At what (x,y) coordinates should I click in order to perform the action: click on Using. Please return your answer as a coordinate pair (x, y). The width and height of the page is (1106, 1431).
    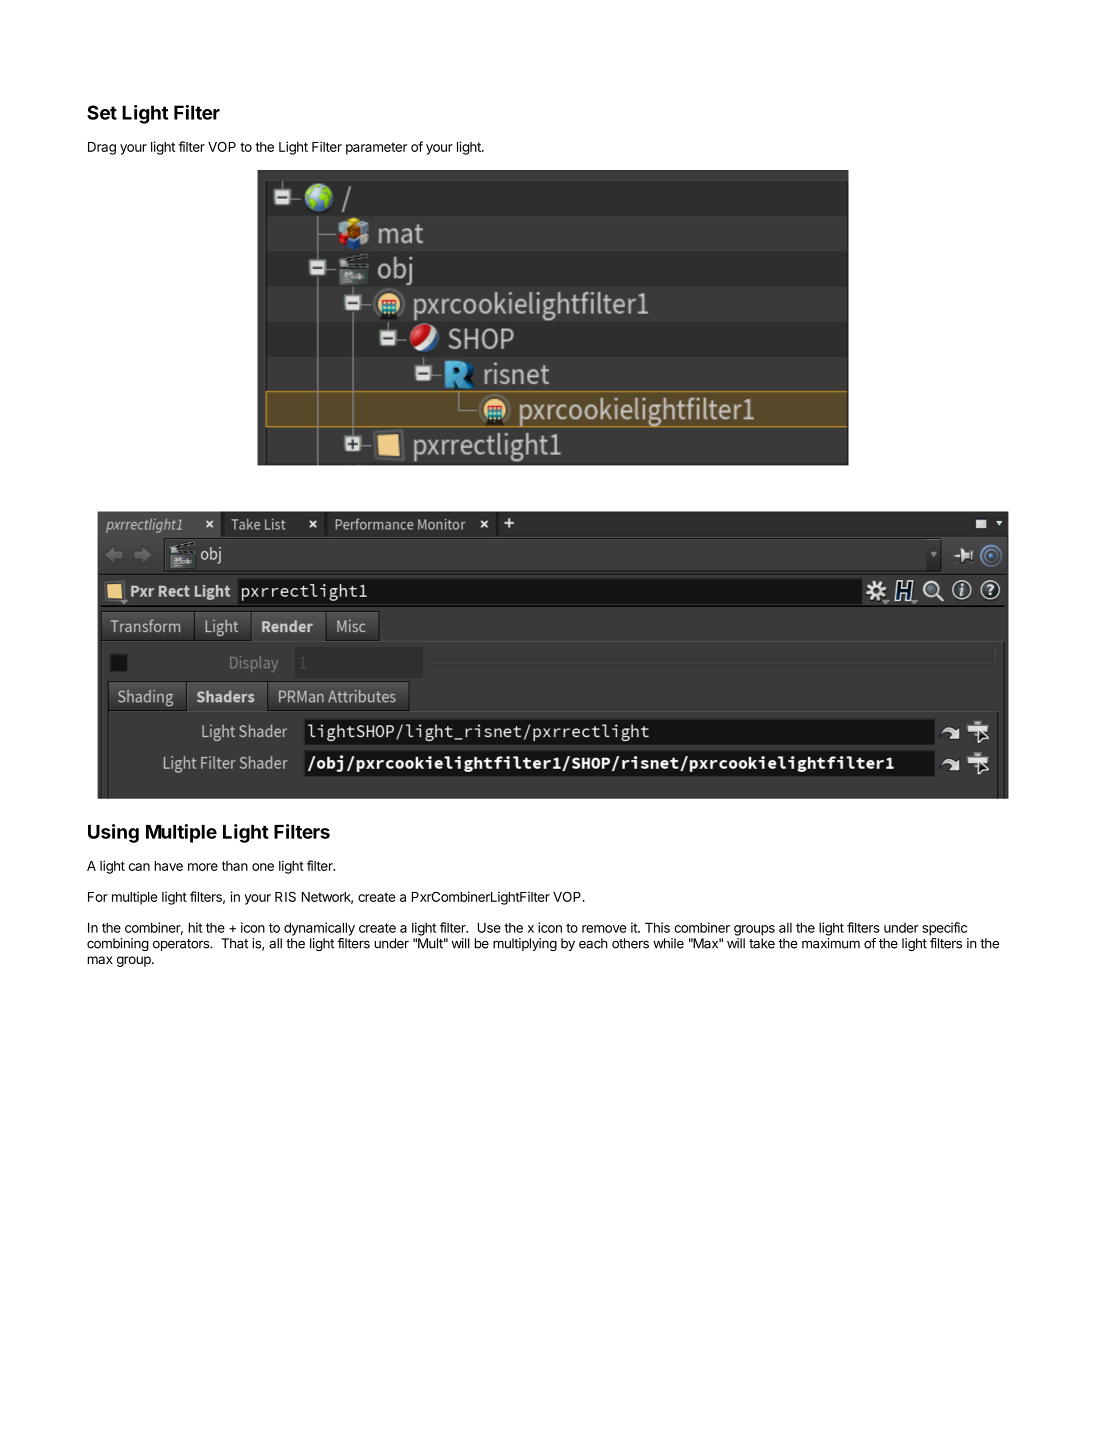
    Looking at the image, I should click on (113, 833).
